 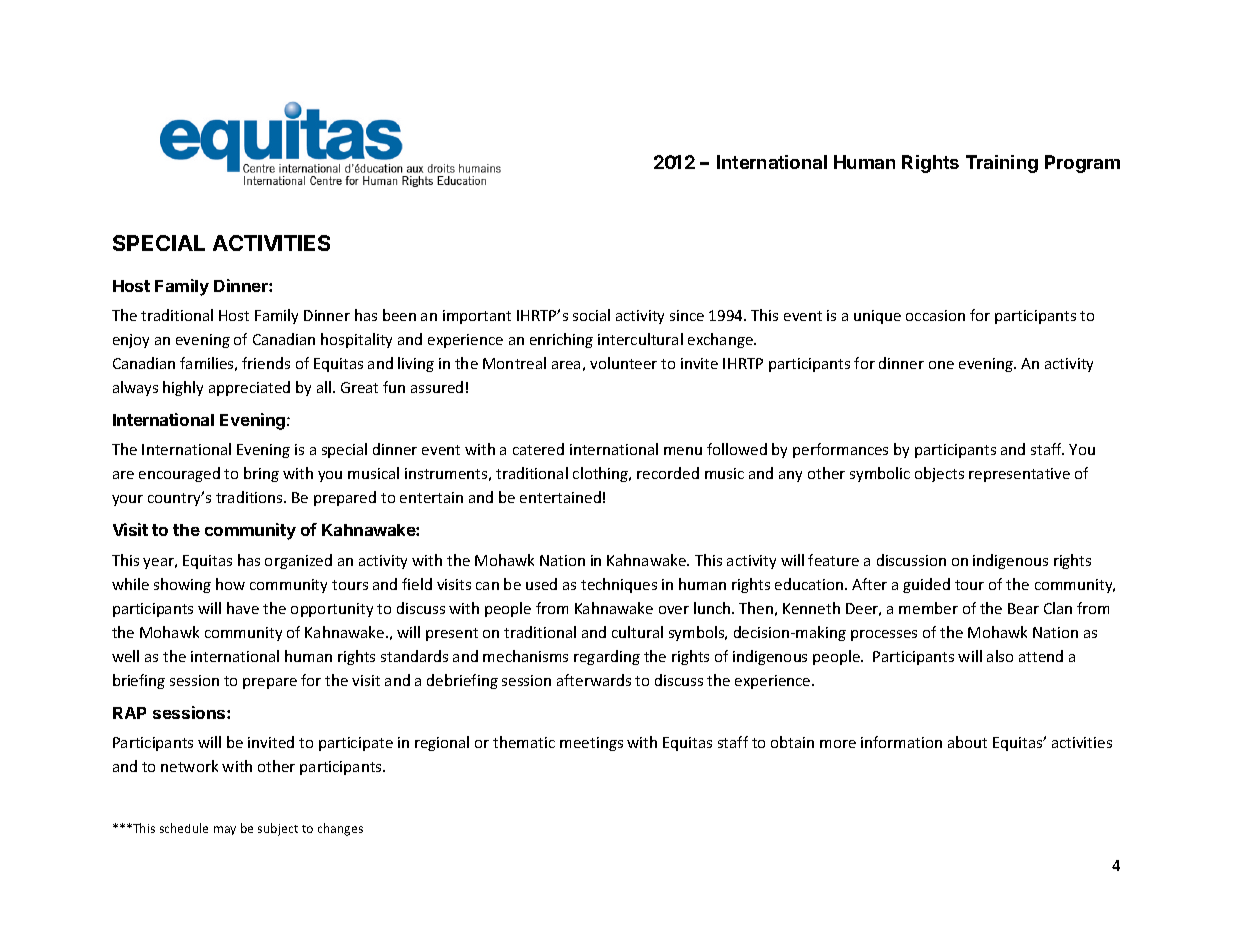 What do you see at coordinates (399, 315) in the screenshot?
I see `been` at bounding box center [399, 315].
